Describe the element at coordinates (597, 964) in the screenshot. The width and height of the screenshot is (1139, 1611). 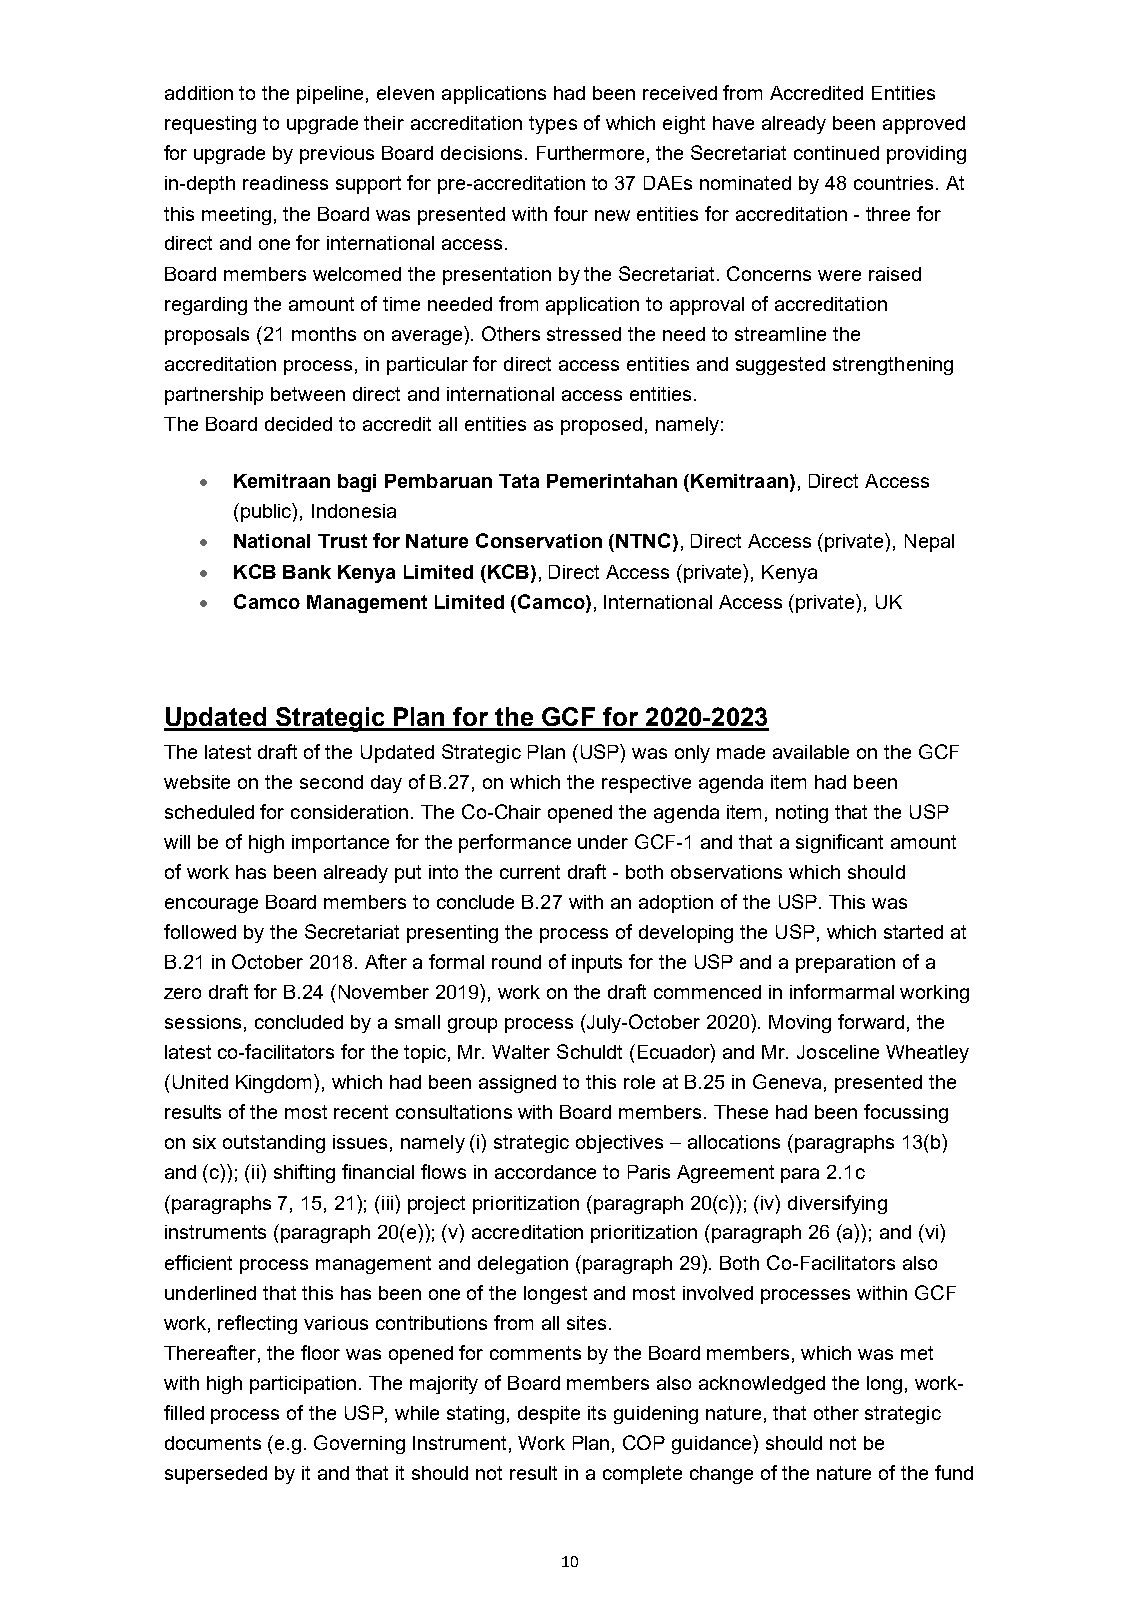
I see `inputs` at that location.
